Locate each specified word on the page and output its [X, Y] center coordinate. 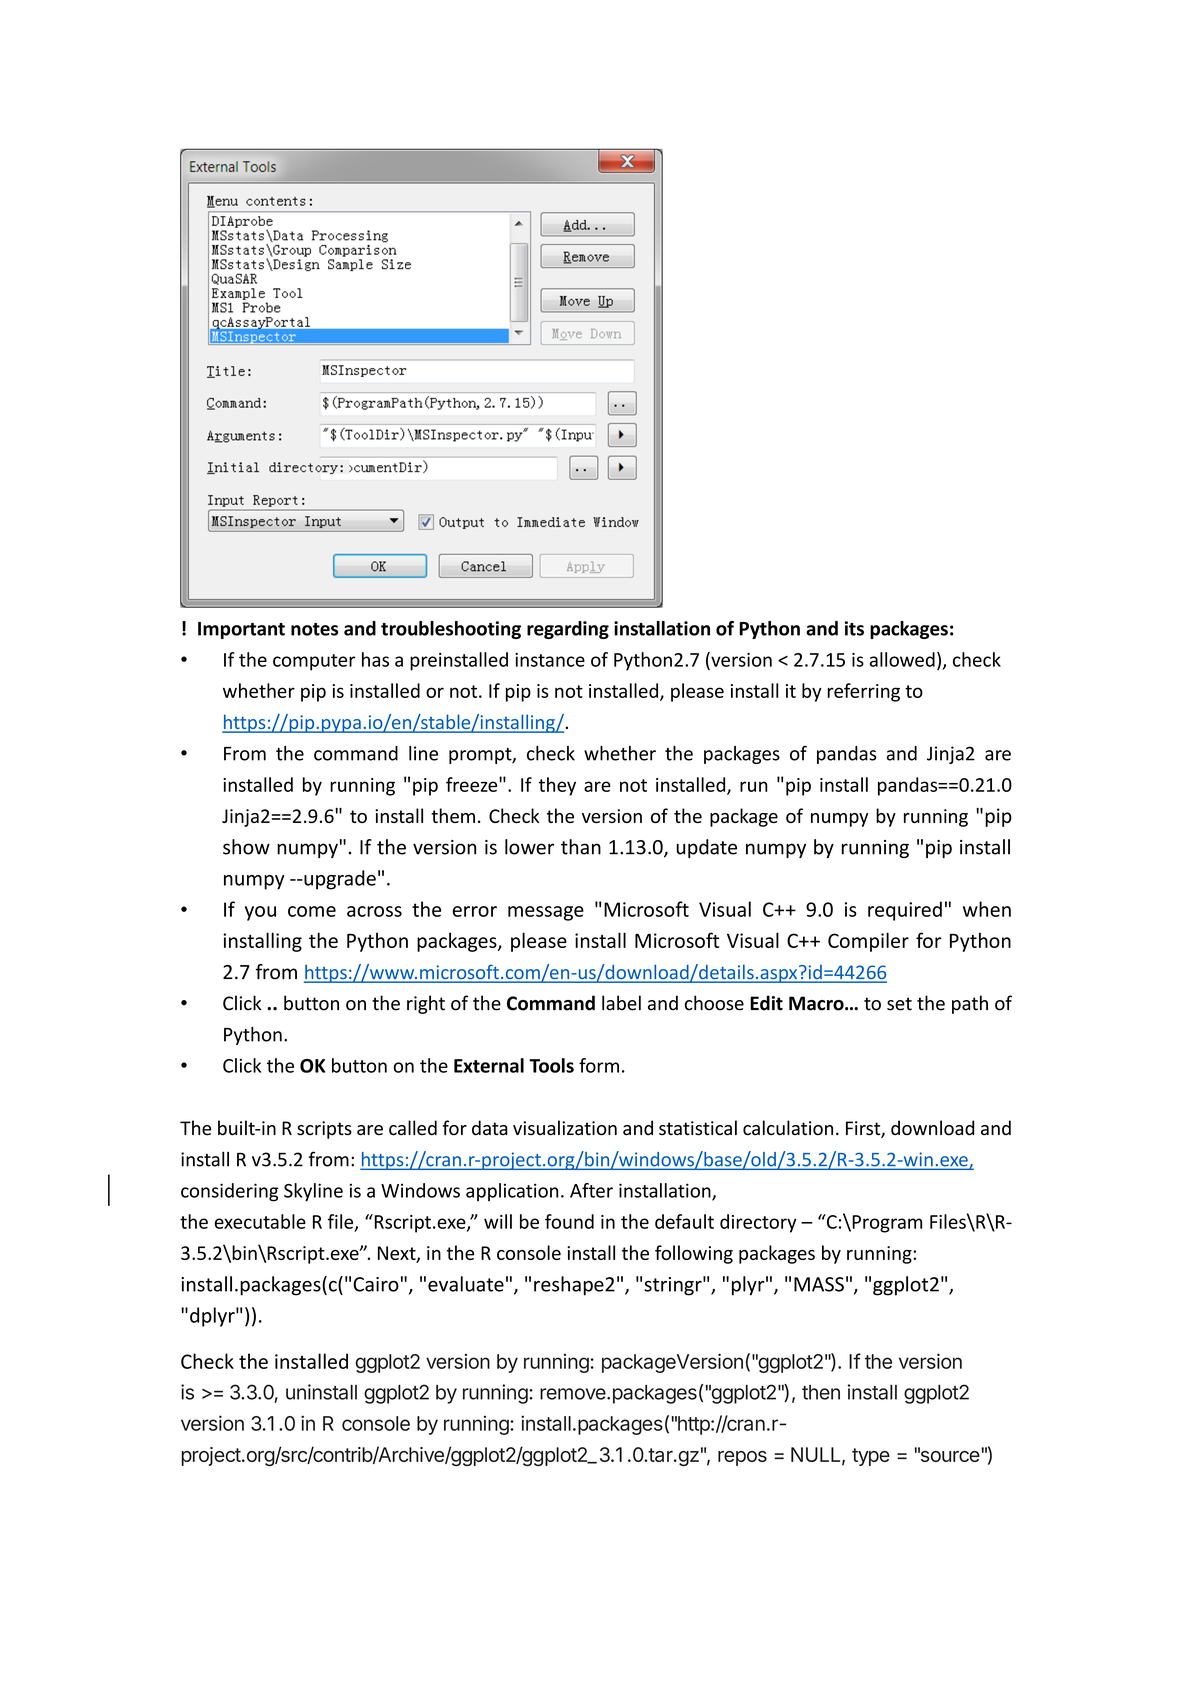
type [871, 1457]
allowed [902, 659]
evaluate [466, 1284]
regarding [568, 630]
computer [314, 662]
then [821, 1392]
